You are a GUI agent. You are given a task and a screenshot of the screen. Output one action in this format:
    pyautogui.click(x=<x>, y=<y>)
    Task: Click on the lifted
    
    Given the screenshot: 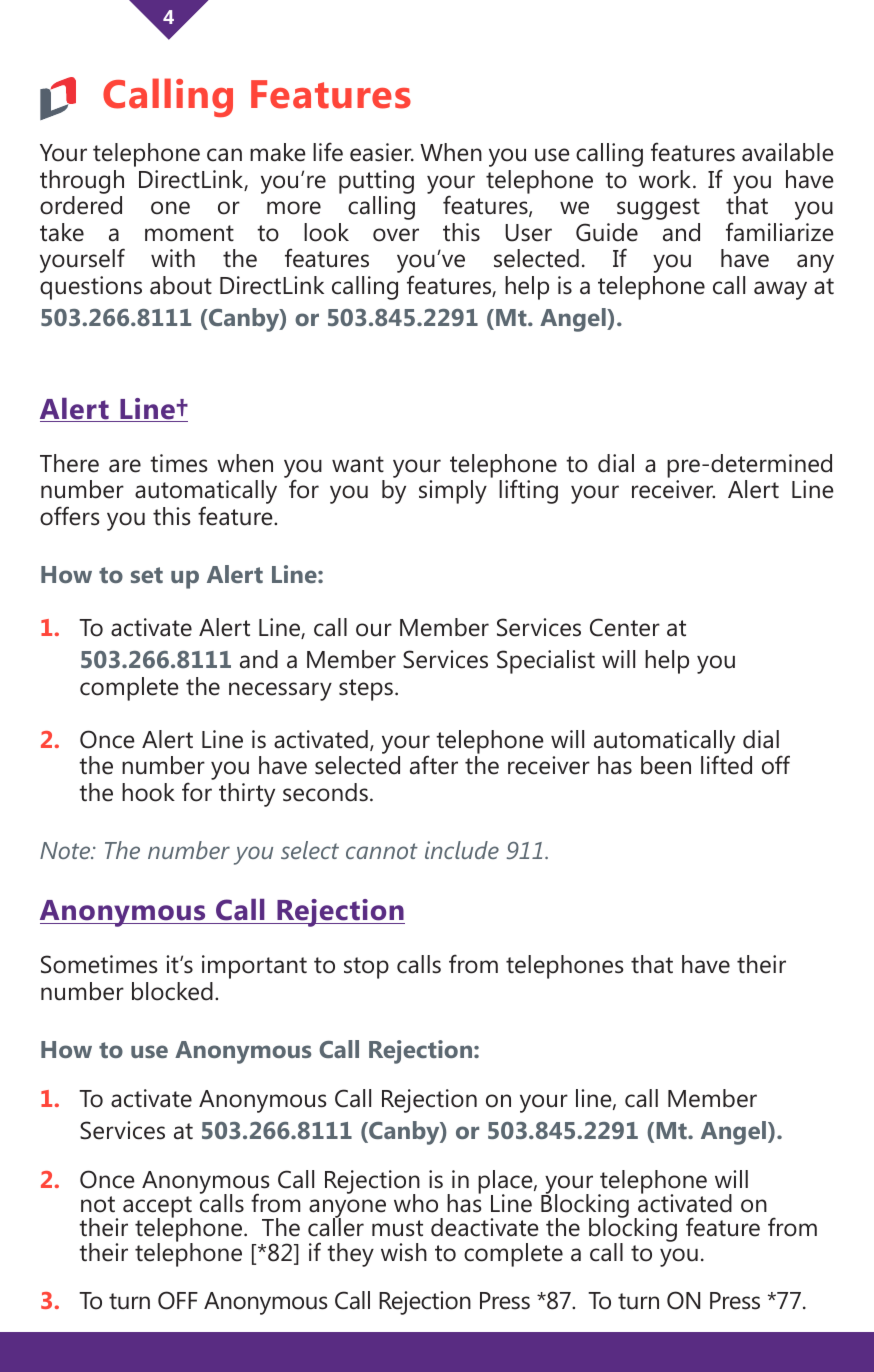 What is the action you would take?
    pyautogui.click(x=726, y=765)
